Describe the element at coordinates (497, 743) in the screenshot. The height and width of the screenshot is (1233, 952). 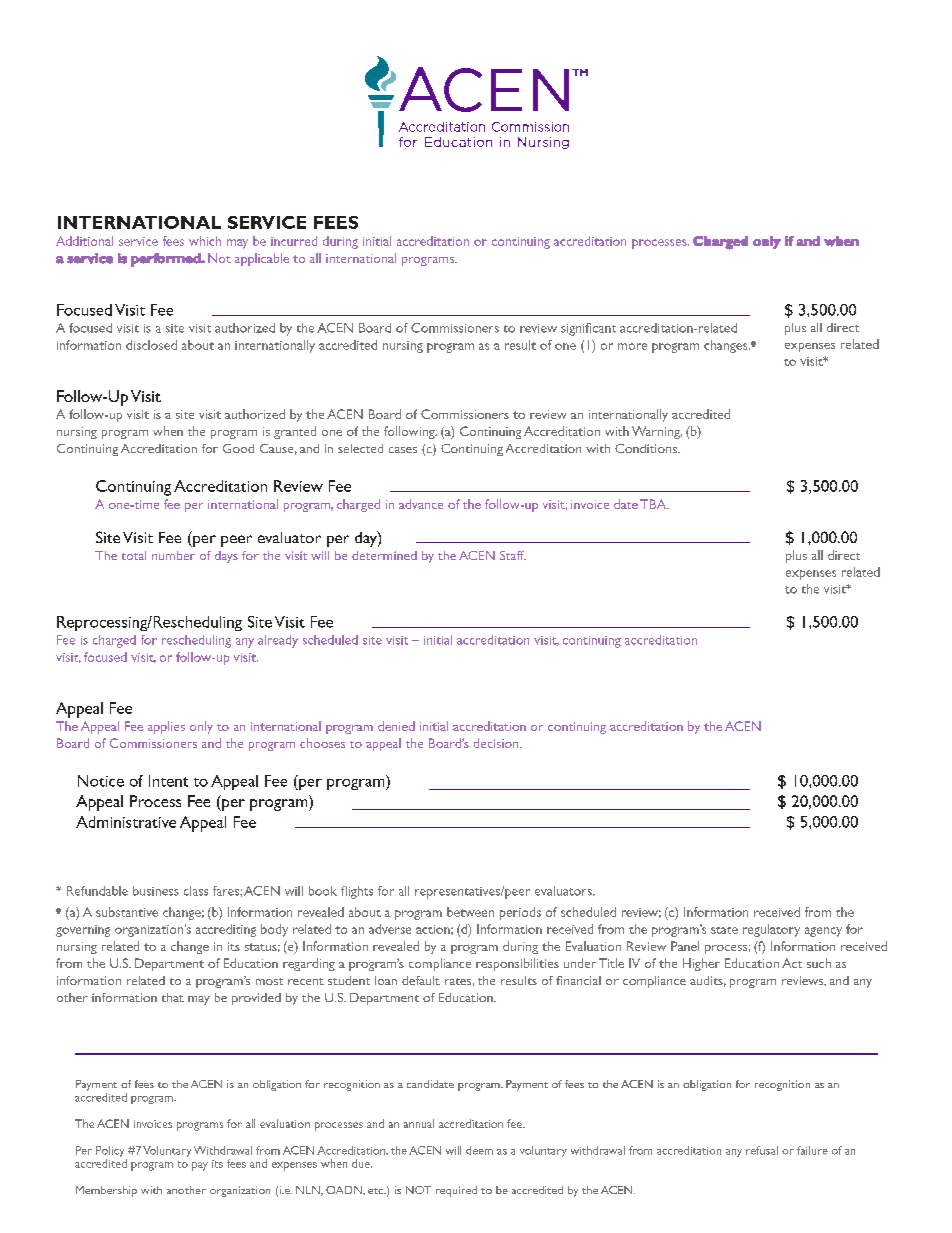
I see `decision` at that location.
